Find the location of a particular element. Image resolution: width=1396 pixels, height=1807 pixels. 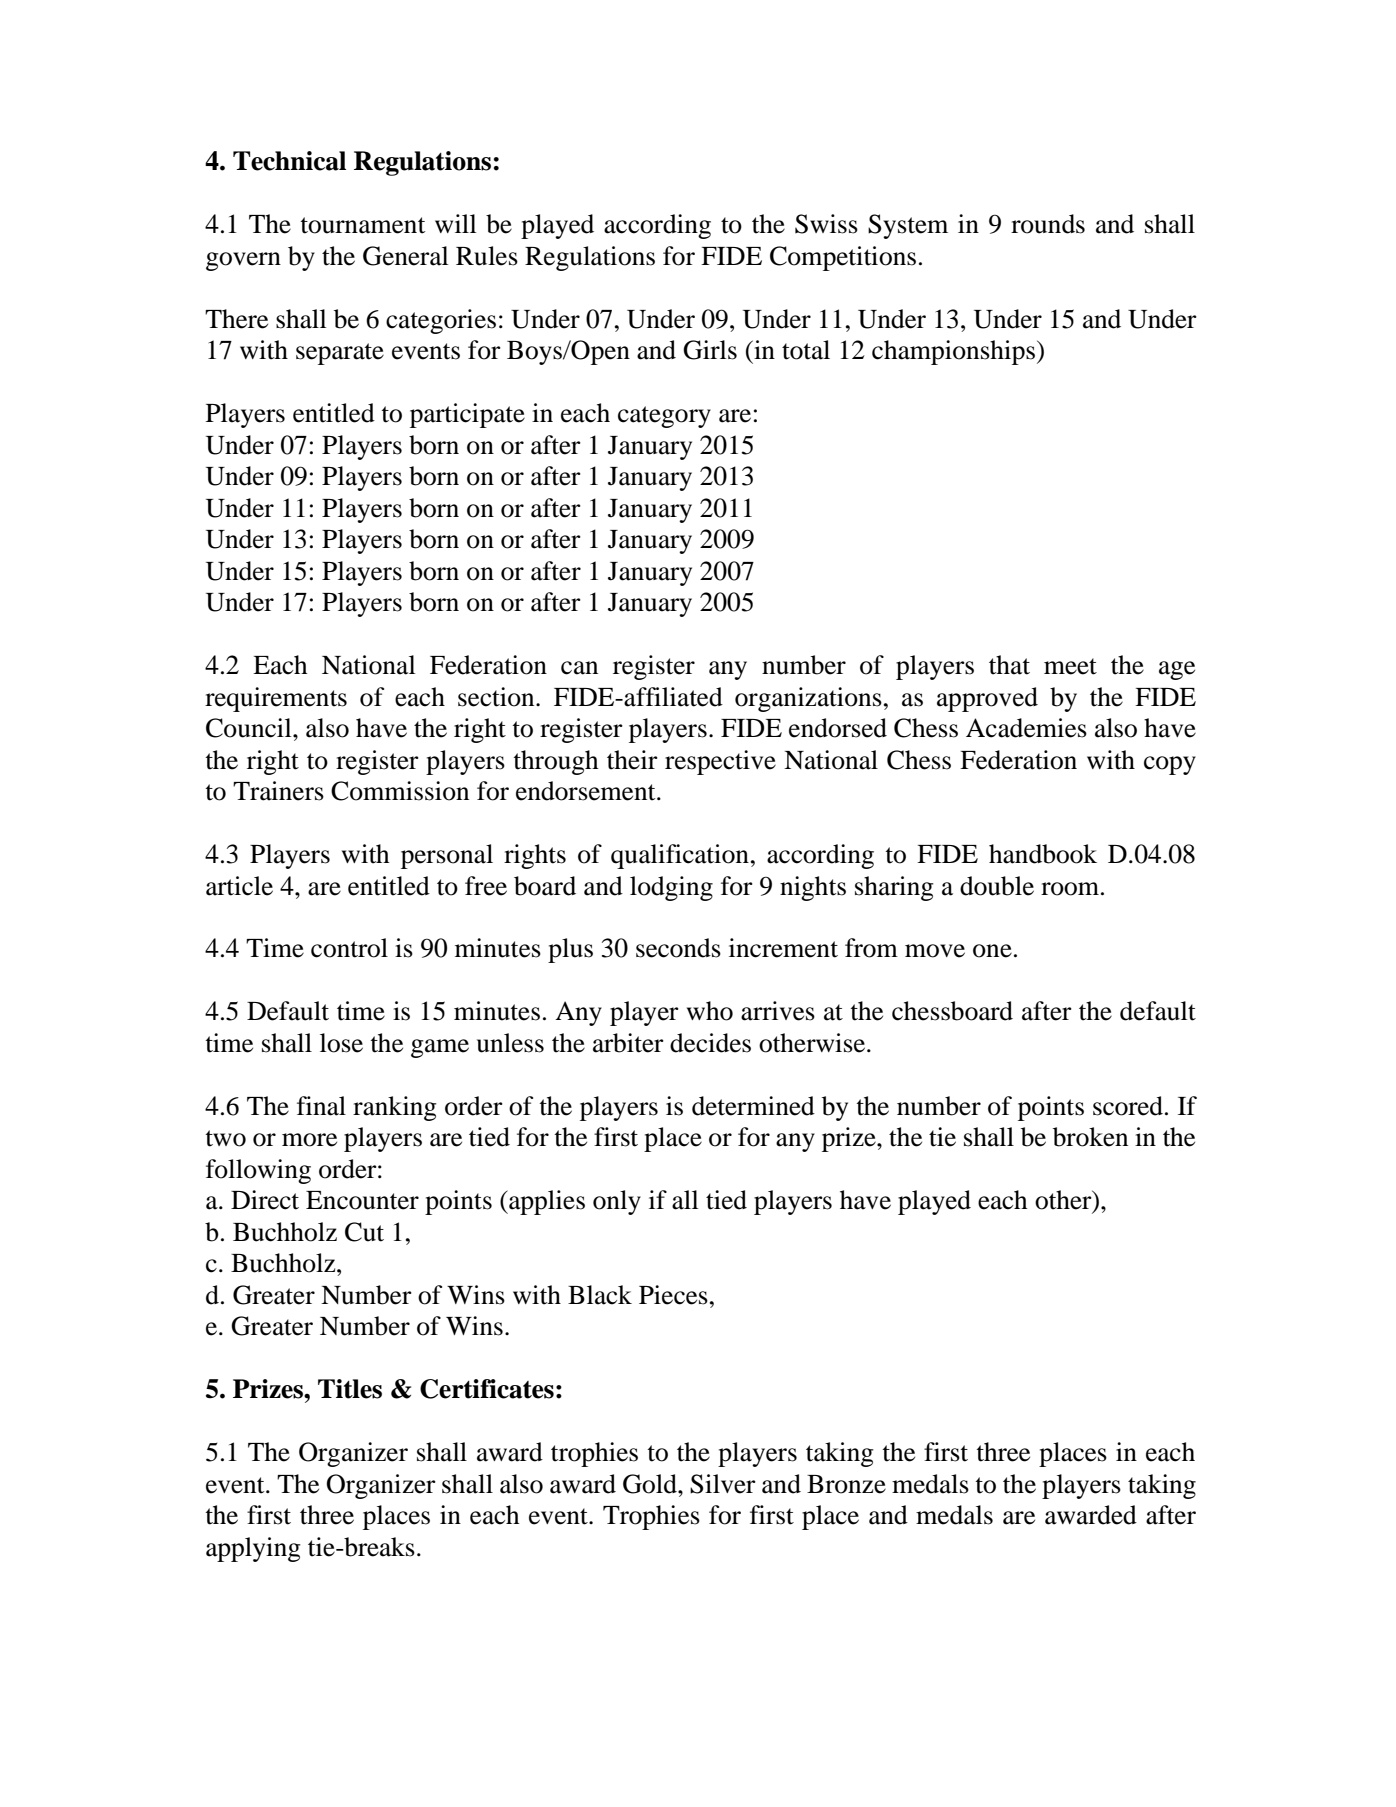

championships is located at coordinates (953, 352).
